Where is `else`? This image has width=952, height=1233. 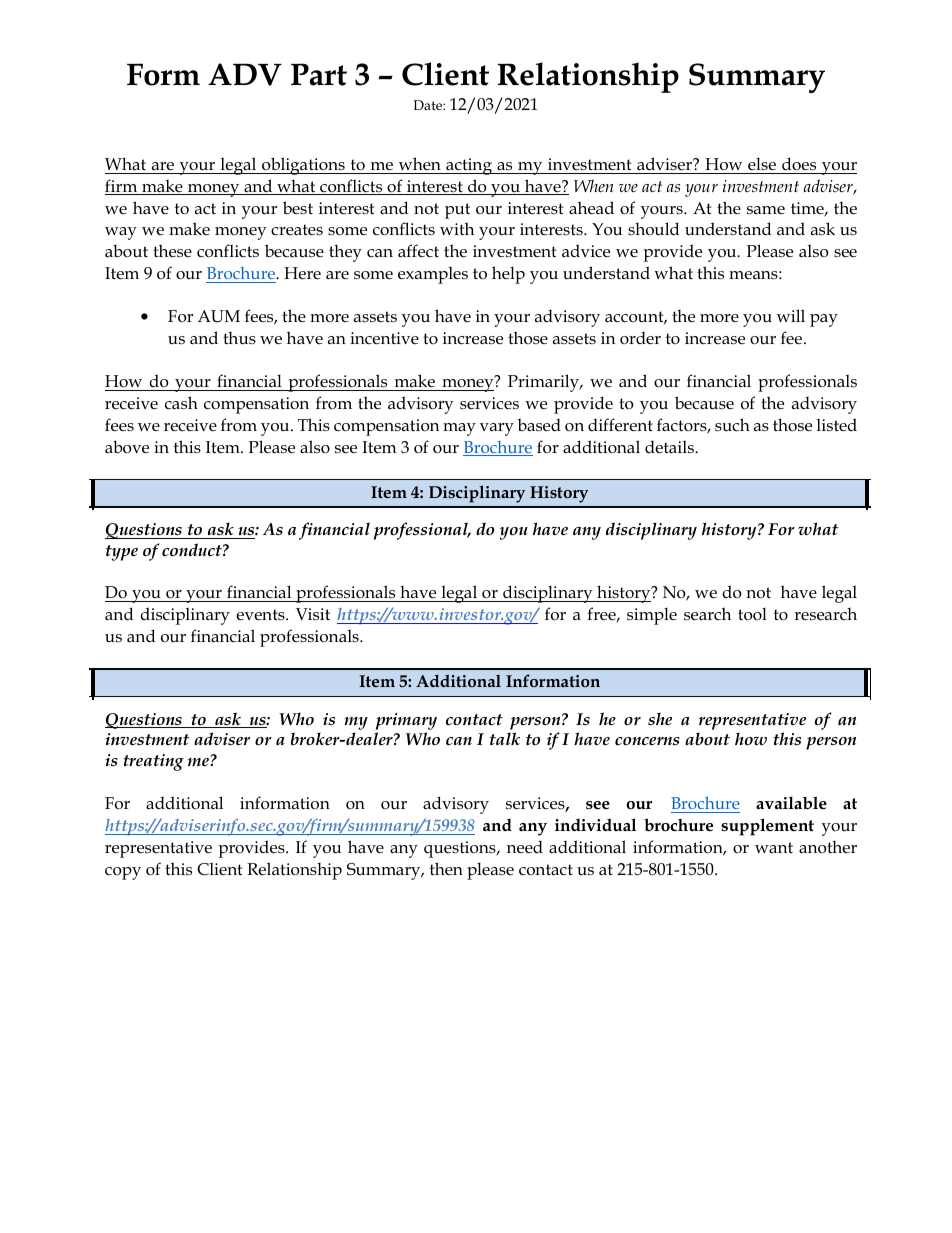
else is located at coordinates (762, 164).
